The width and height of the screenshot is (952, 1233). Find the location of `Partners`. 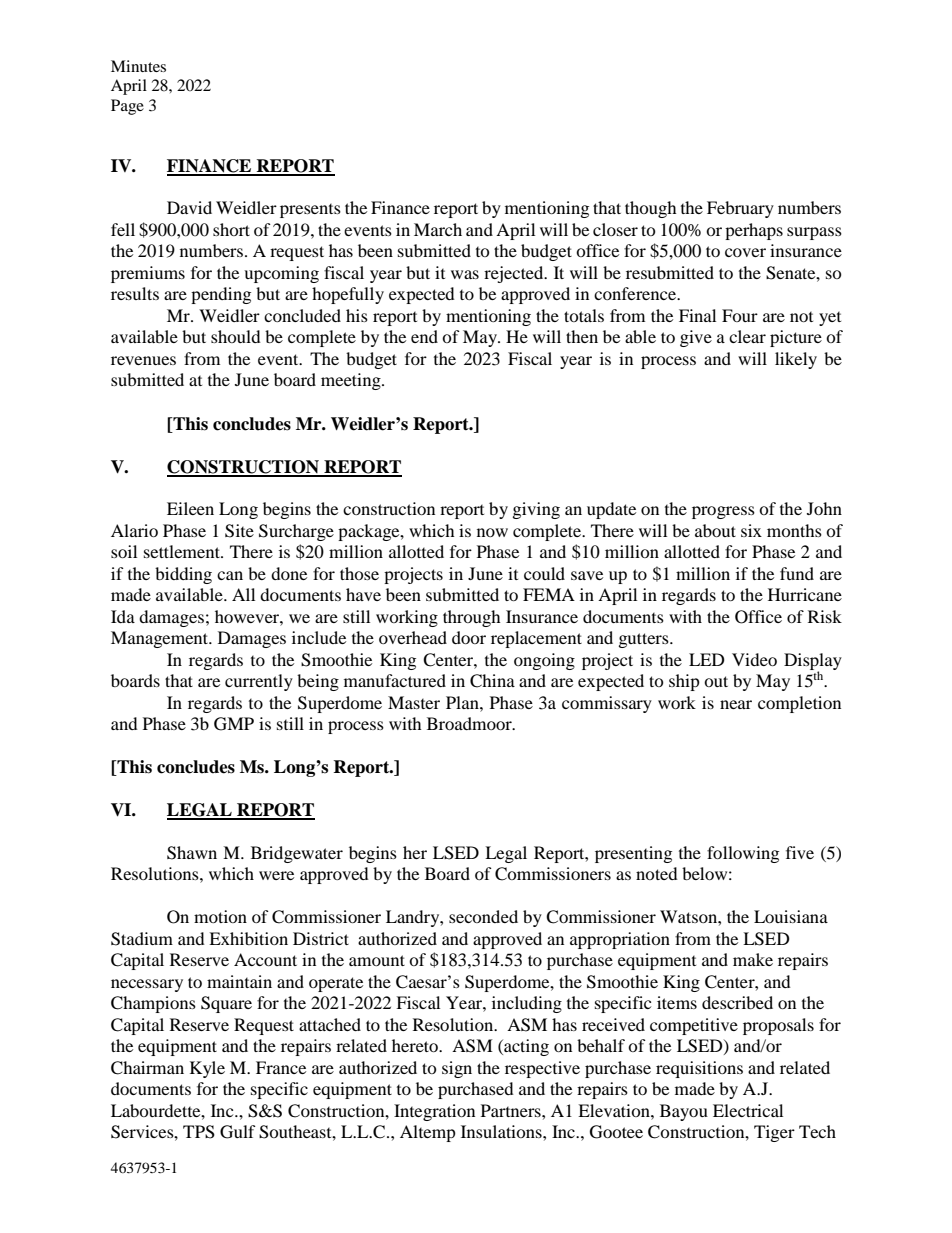

Partners is located at coordinates (512, 1110).
